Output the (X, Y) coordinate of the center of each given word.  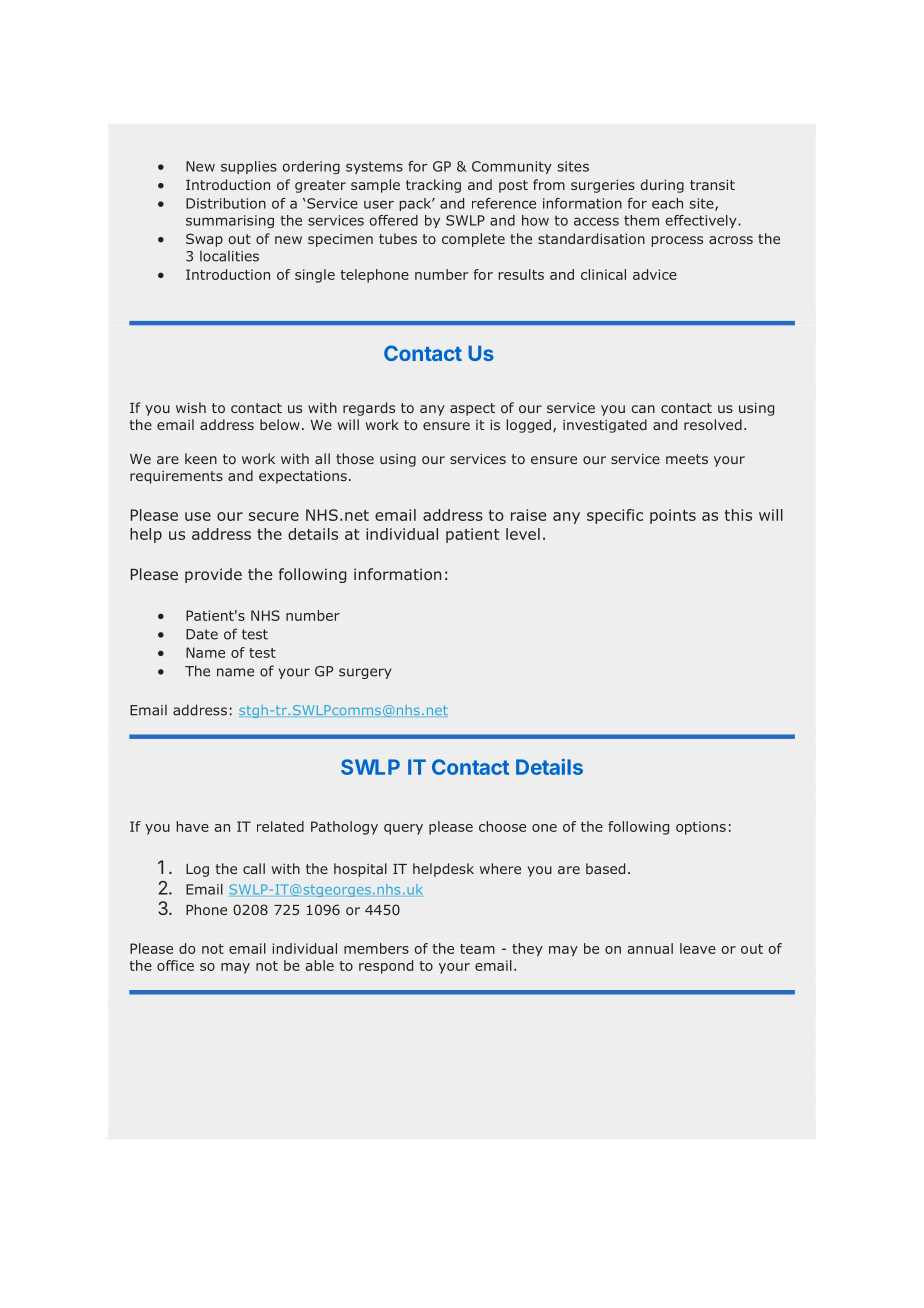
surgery (365, 673)
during (662, 186)
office (175, 965)
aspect (472, 409)
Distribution (226, 203)
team (477, 949)
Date (202, 634)
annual (650, 948)
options (701, 828)
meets (687, 459)
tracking (433, 186)
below (280, 424)
